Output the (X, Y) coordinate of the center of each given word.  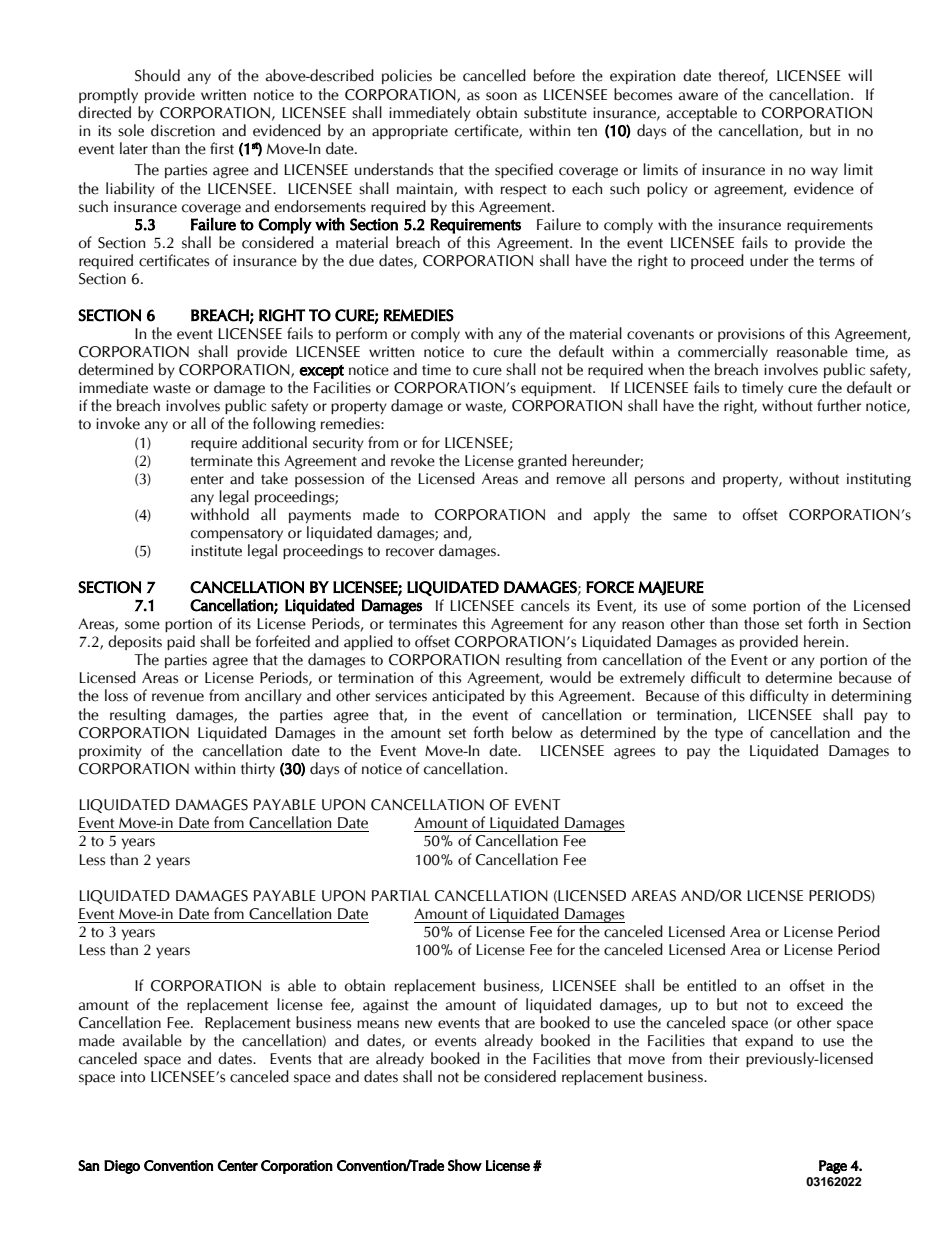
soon (501, 96)
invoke (118, 423)
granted (542, 461)
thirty (258, 769)
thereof (743, 76)
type (729, 734)
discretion (183, 130)
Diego (122, 1167)
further (839, 405)
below (532, 732)
